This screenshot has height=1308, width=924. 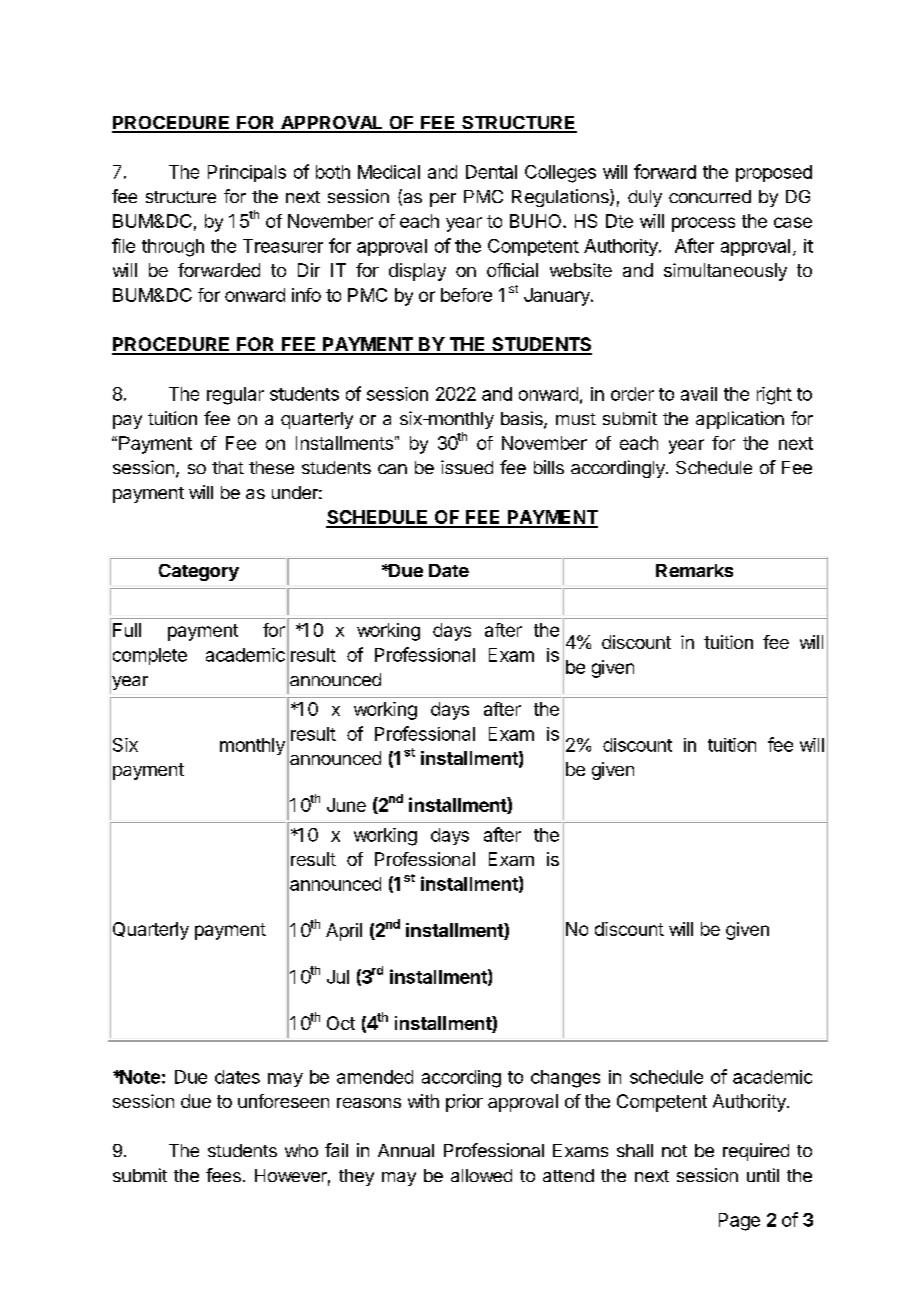 I want to click on allowed, so click(x=481, y=1175).
